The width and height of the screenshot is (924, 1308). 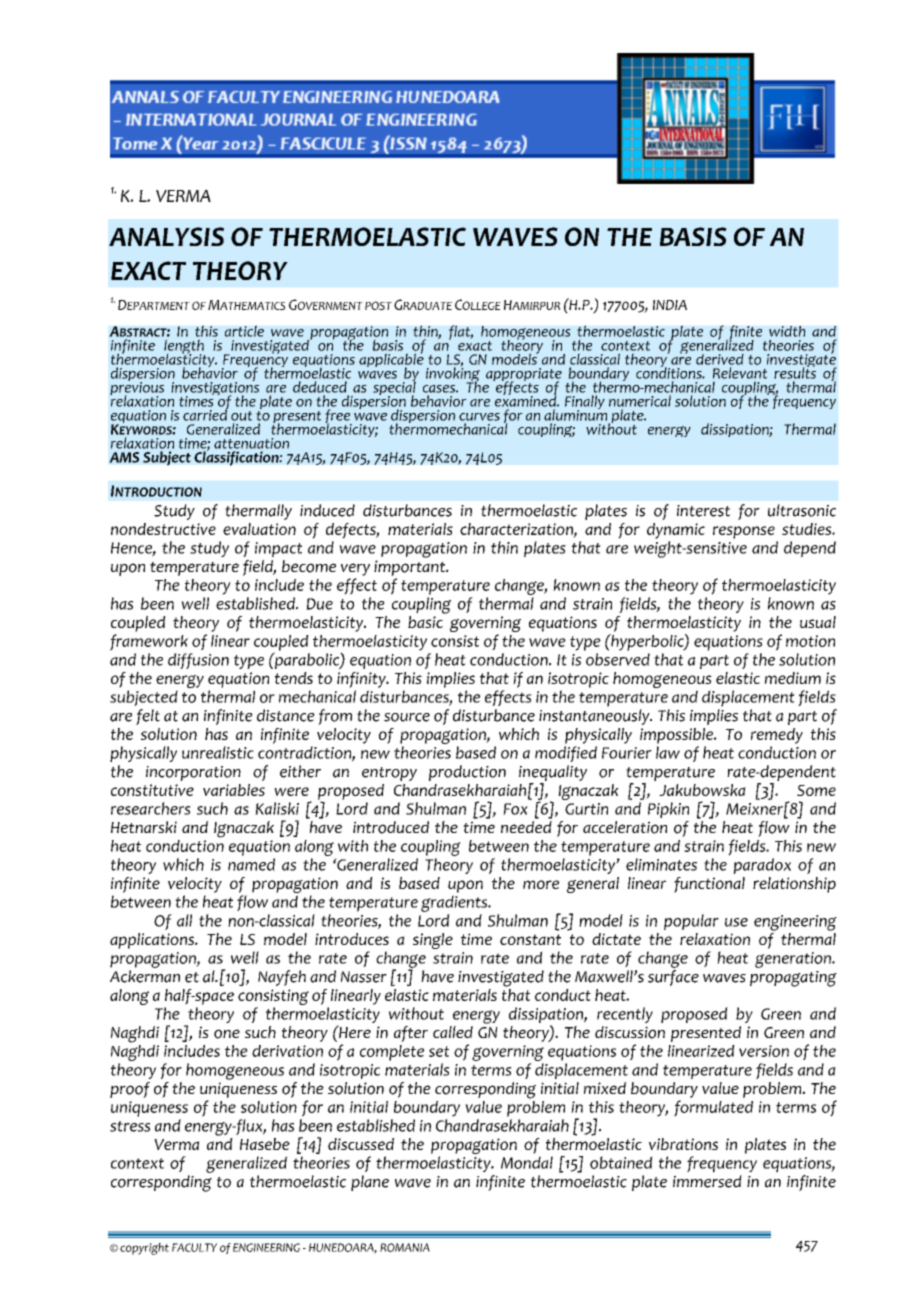 What do you see at coordinates (278, 549) in the screenshot?
I see `impact` at bounding box center [278, 549].
